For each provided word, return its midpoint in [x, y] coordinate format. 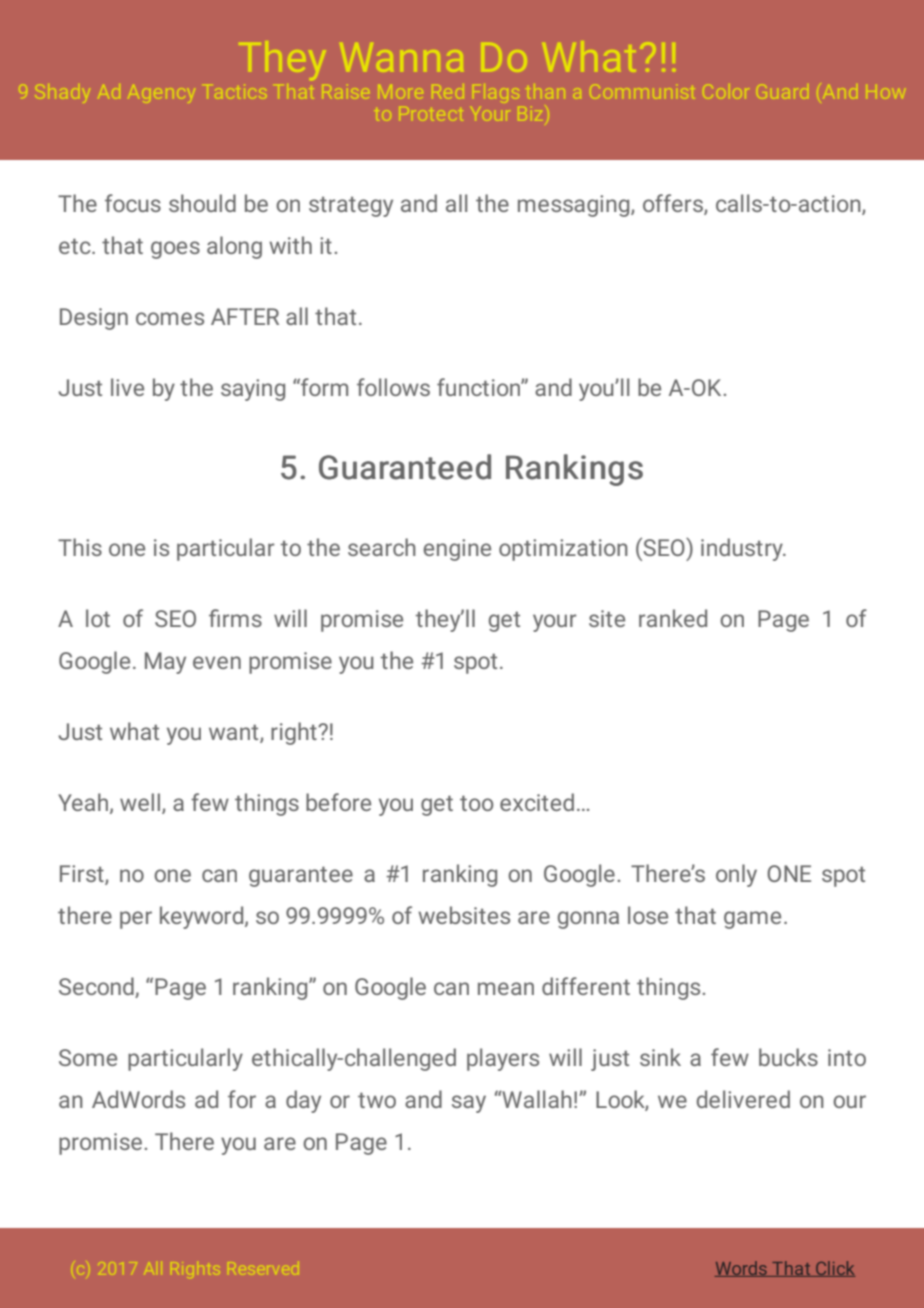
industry [743, 549]
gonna [588, 920]
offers [674, 204]
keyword [203, 917]
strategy [351, 207]
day [303, 1101]
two [377, 1100]
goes [175, 250]
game [752, 920]
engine [457, 550]
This [80, 547]
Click [834, 1269]
